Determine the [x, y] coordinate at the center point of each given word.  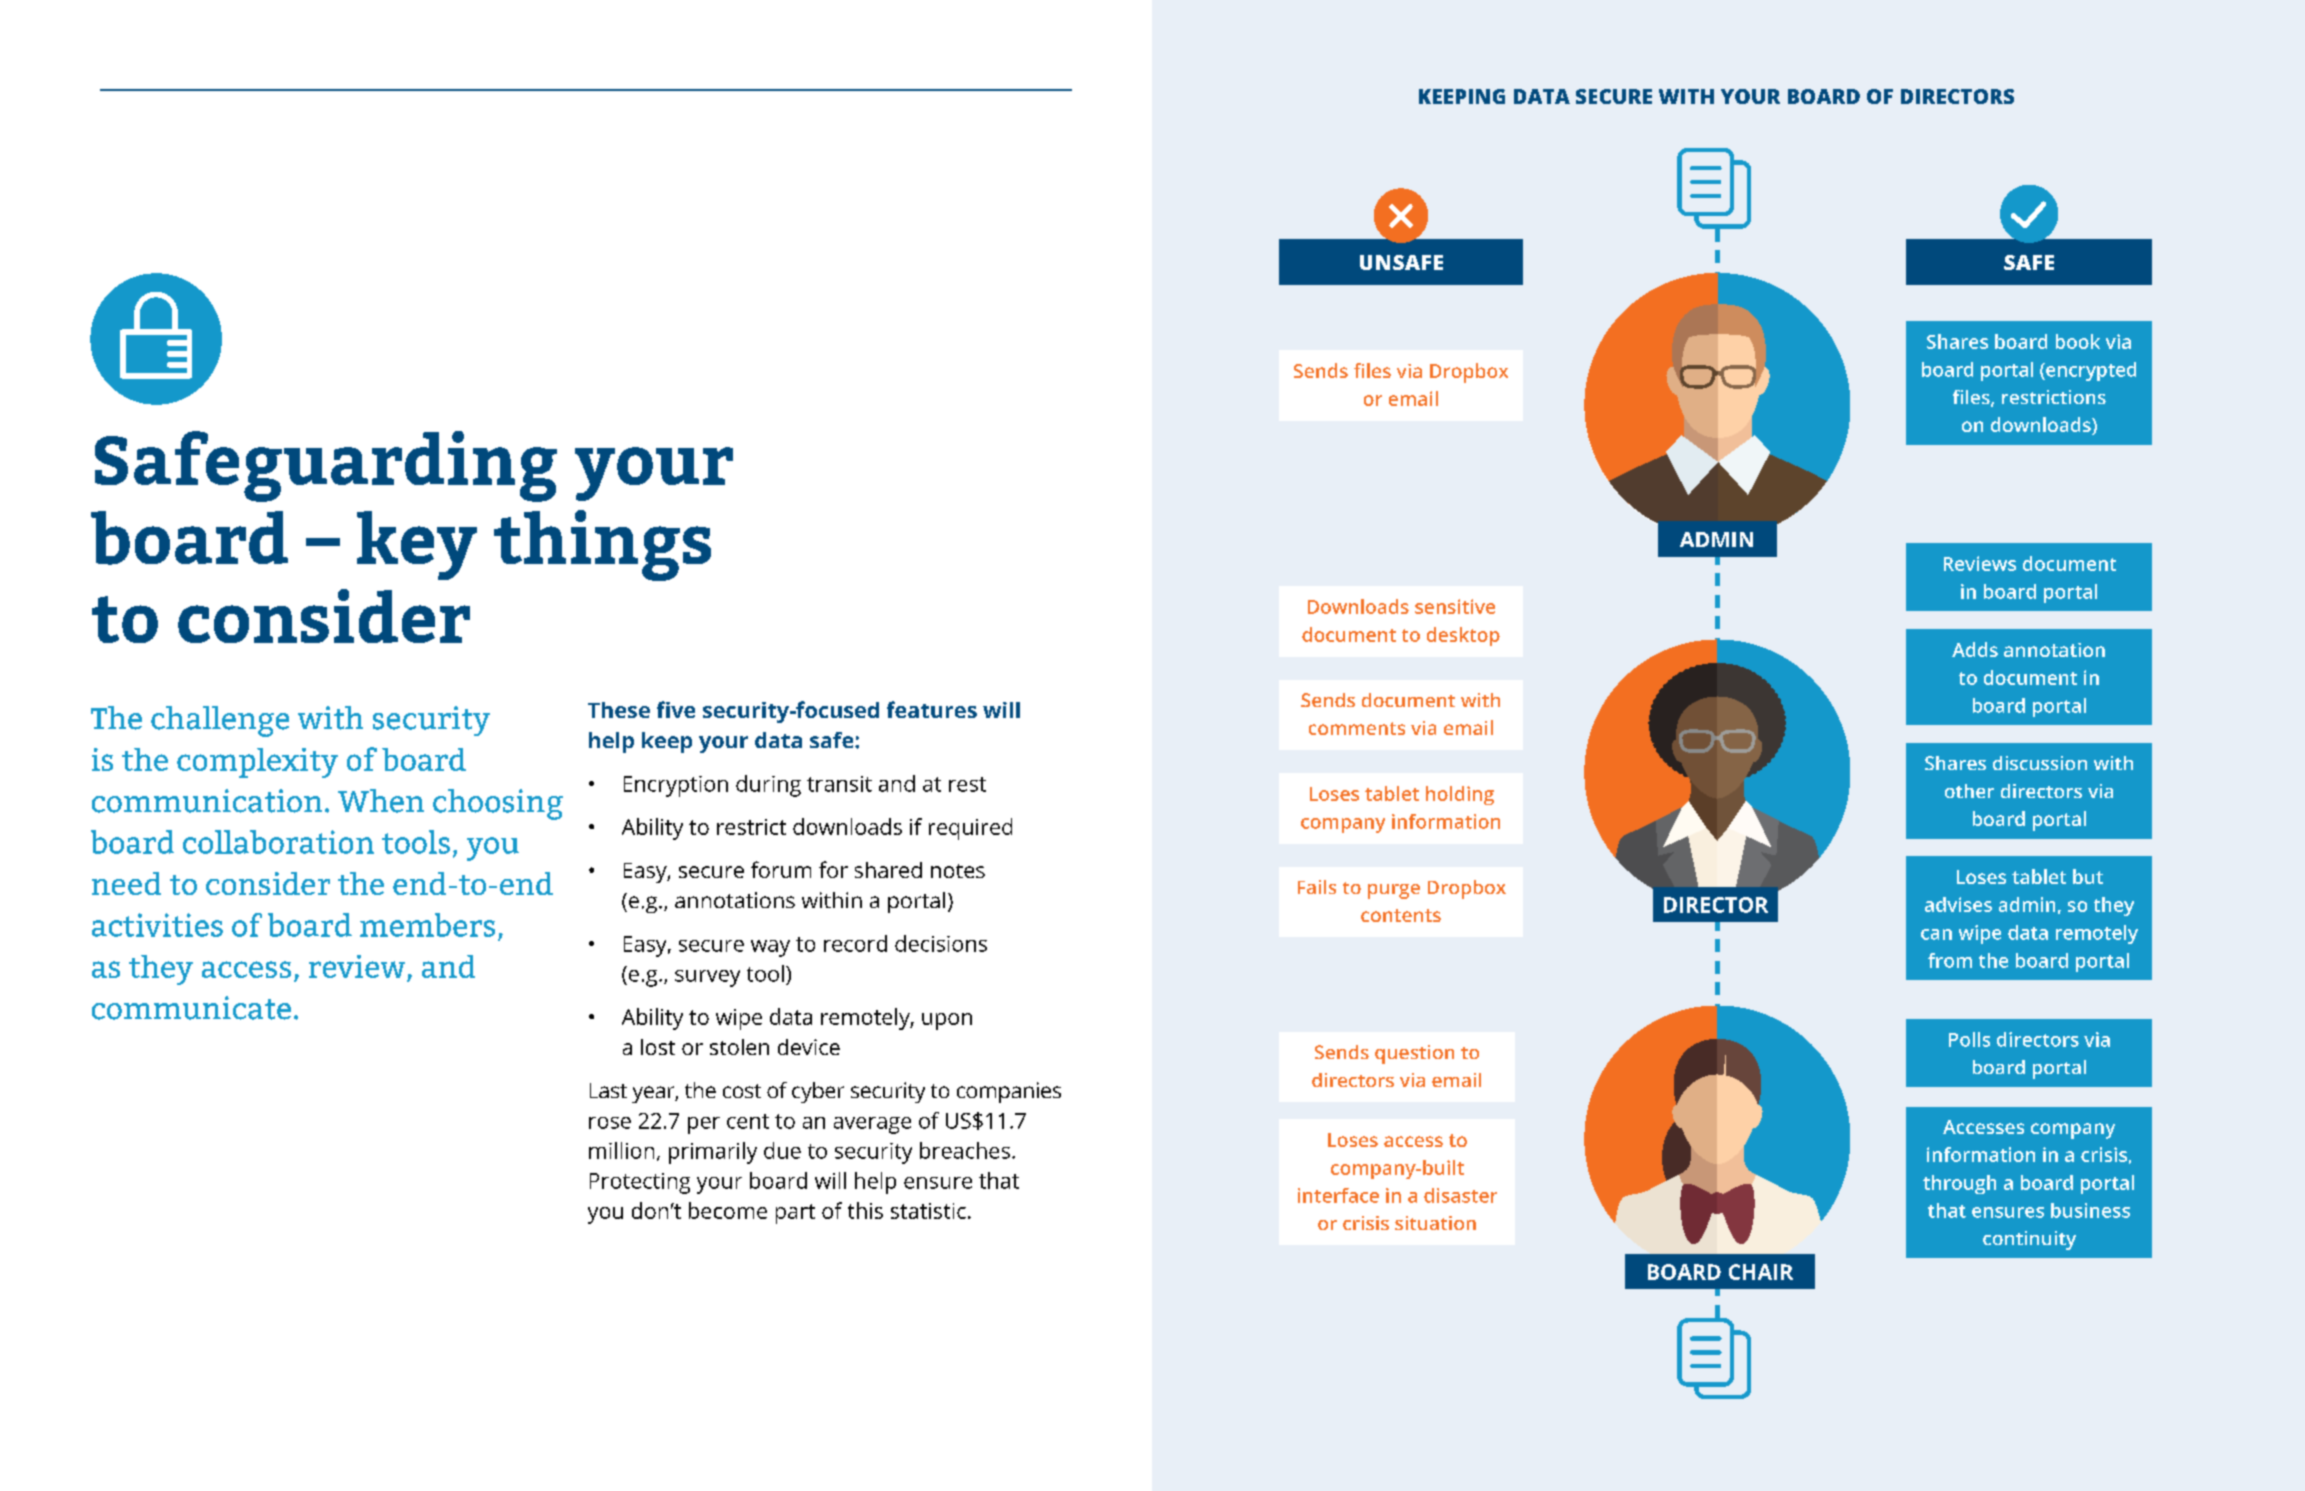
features [932, 709]
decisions [941, 943]
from [1950, 960]
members [427, 925]
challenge [220, 721]
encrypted [2090, 371]
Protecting [640, 1183]
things [602, 545]
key [417, 545]
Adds [1975, 649]
